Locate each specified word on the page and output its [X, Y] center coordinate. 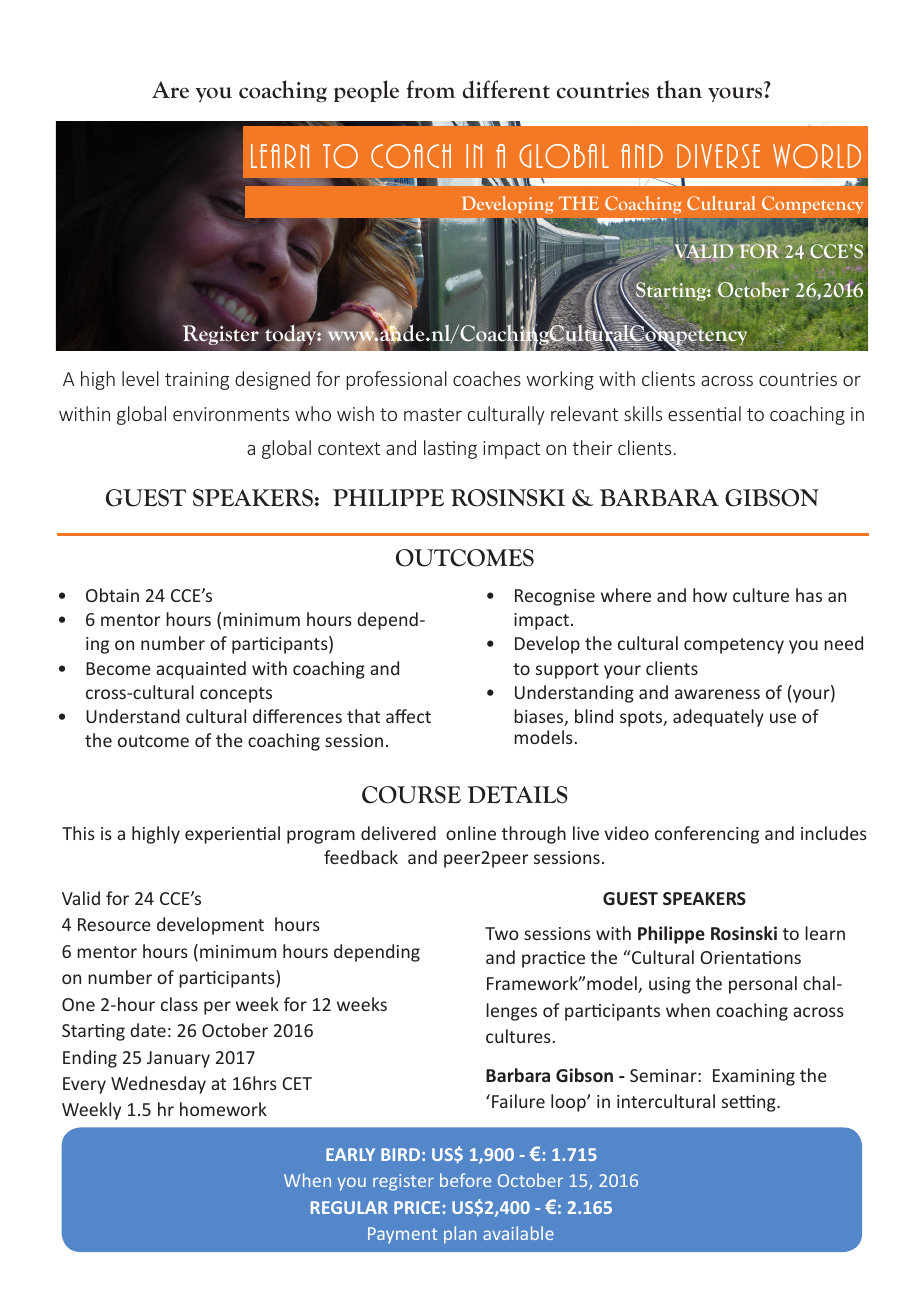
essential [704, 413]
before [465, 1180]
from [430, 89]
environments [231, 414]
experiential [232, 835]
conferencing [707, 835]
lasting [450, 449]
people [366, 91]
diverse [718, 156]
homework [223, 1109]
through [534, 835]
